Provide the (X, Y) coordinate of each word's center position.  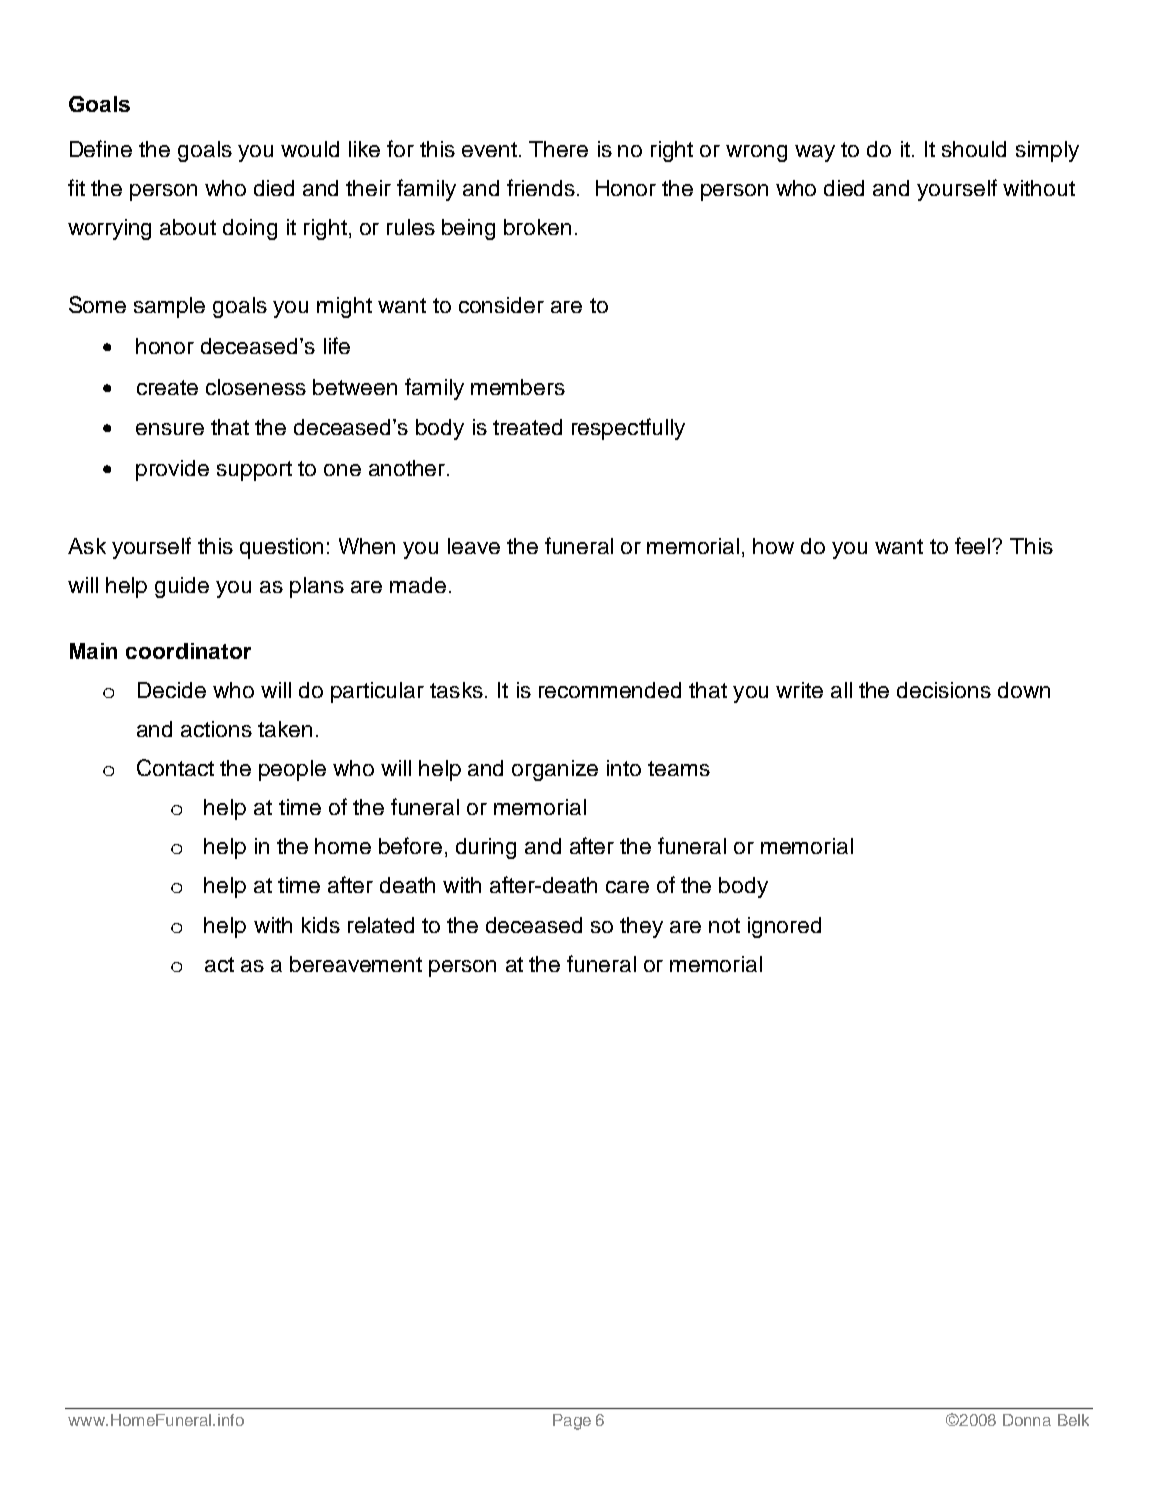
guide (182, 587)
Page (572, 1422)
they (641, 927)
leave (474, 546)
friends (541, 187)
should (974, 149)
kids (321, 925)
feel (974, 545)
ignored (784, 927)
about (188, 227)
